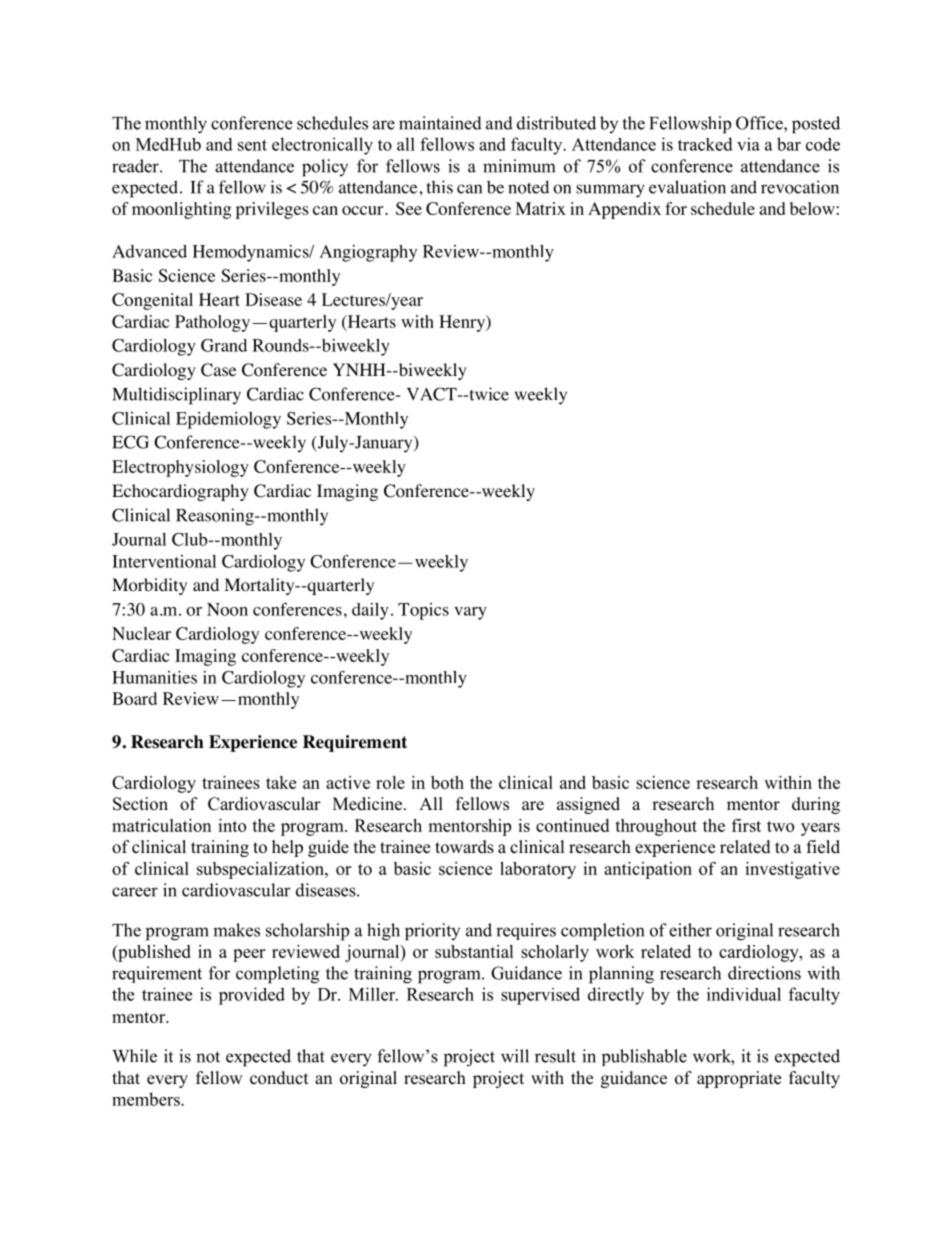 This screenshot has height=1233, width=952. I want to click on minimum, so click(519, 166).
